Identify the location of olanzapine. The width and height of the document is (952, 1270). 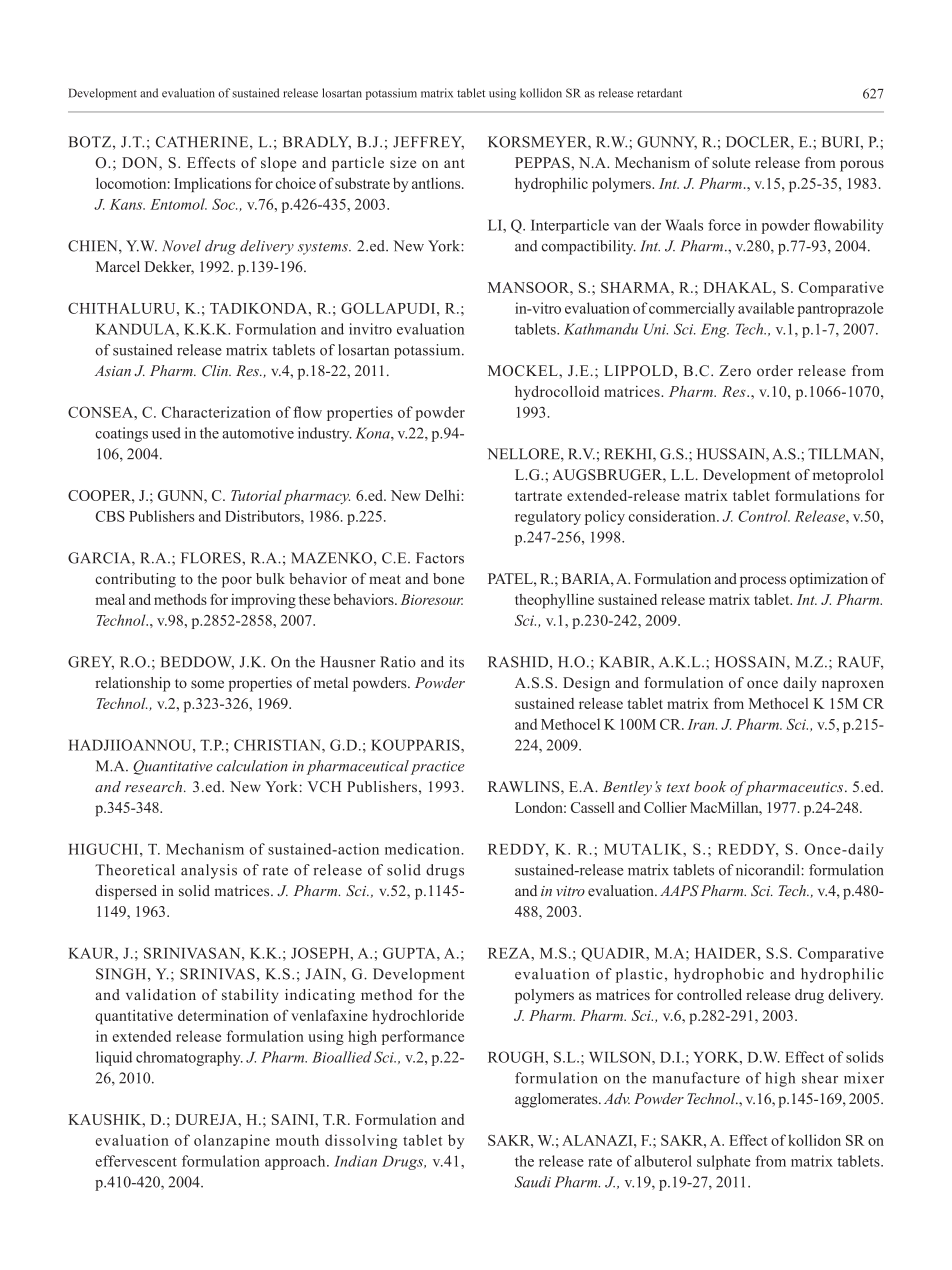
(232, 1141).
